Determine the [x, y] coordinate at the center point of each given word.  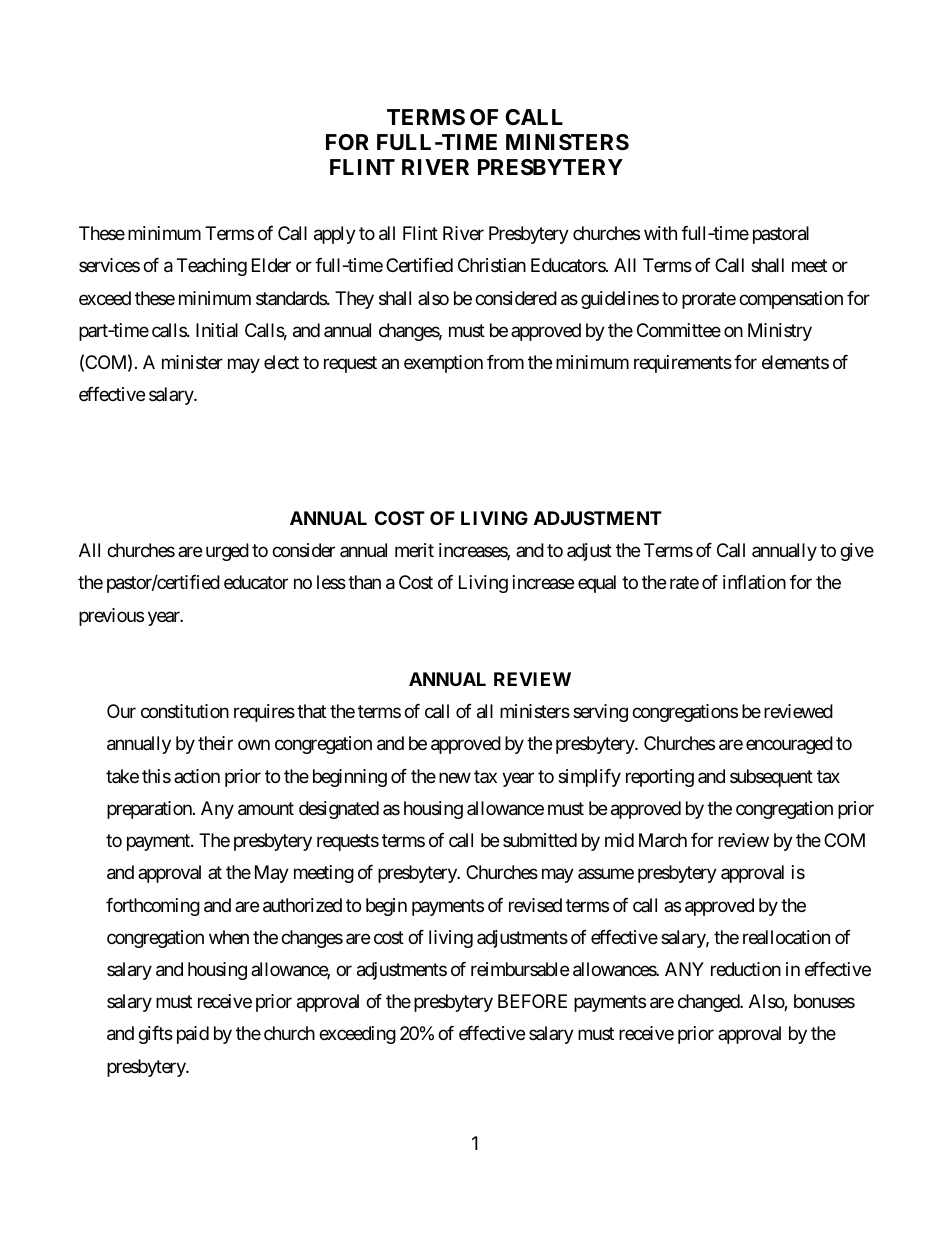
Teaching [212, 267]
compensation [791, 300]
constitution [185, 711]
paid [193, 1035]
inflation [754, 582]
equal [597, 584]
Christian [492, 265]
